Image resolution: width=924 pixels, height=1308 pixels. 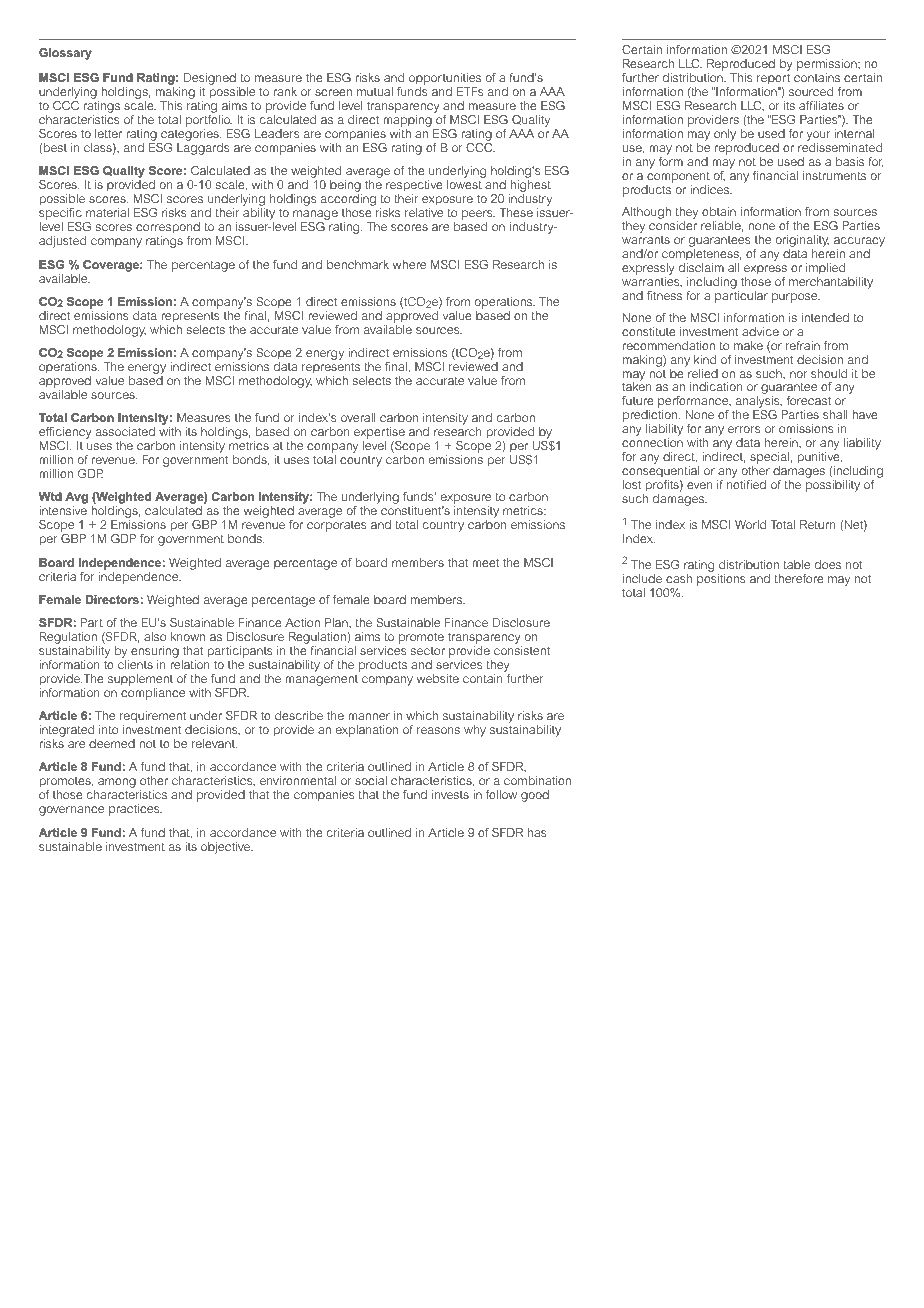 What do you see at coordinates (211, 80) in the document?
I see `Designed` at bounding box center [211, 80].
